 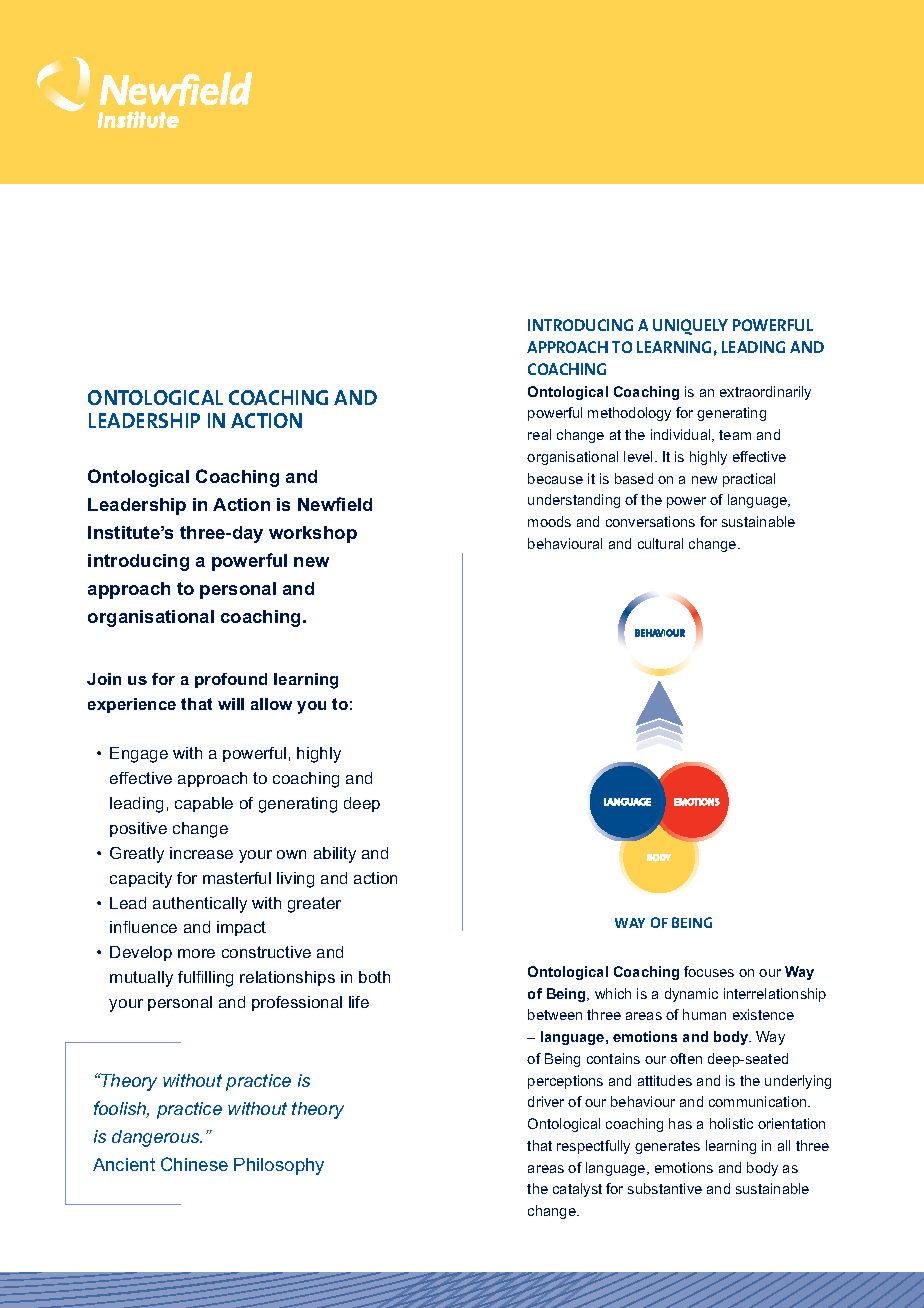 I want to click on workshop, so click(x=313, y=534).
